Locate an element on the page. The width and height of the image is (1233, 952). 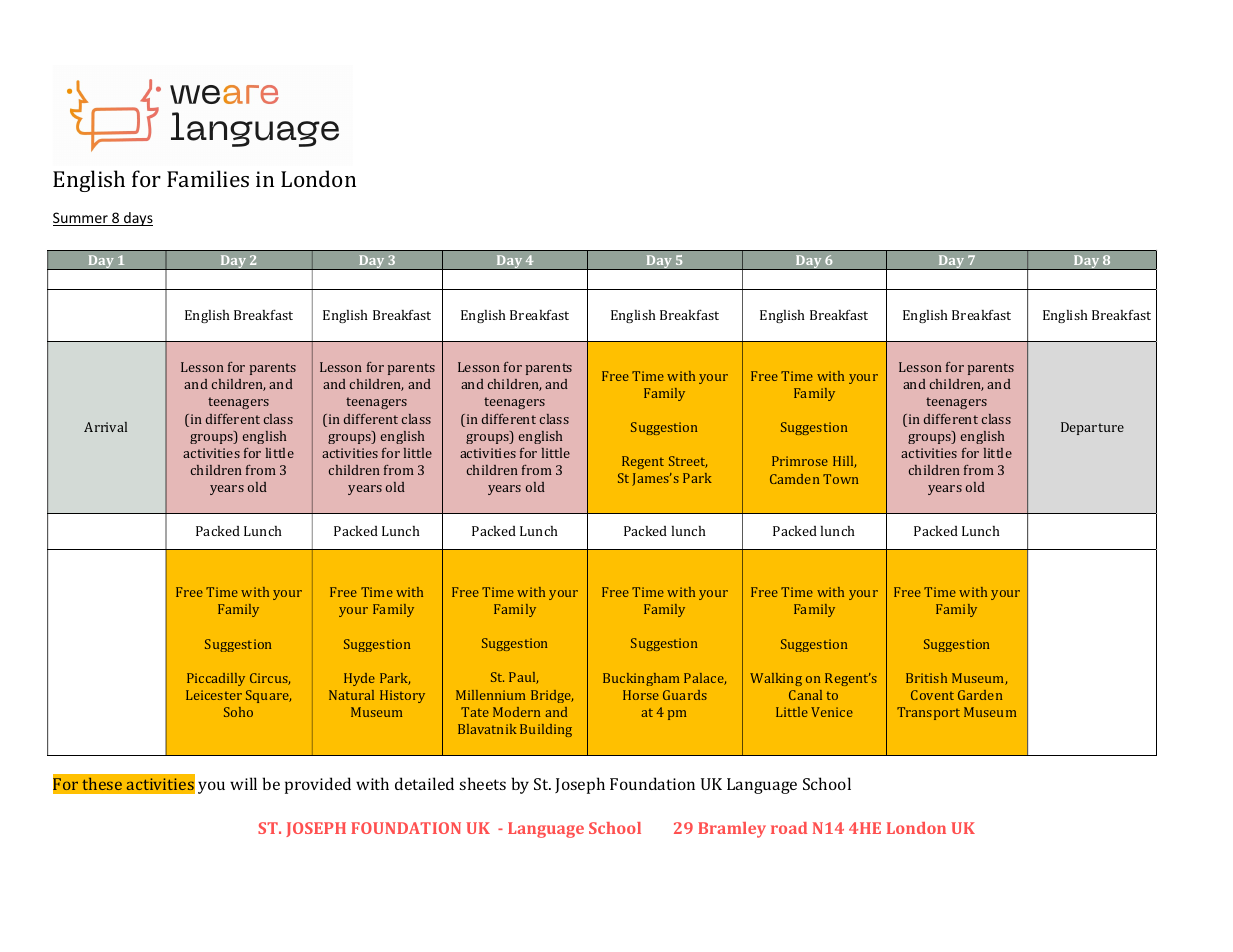
days is located at coordinates (137, 219).
